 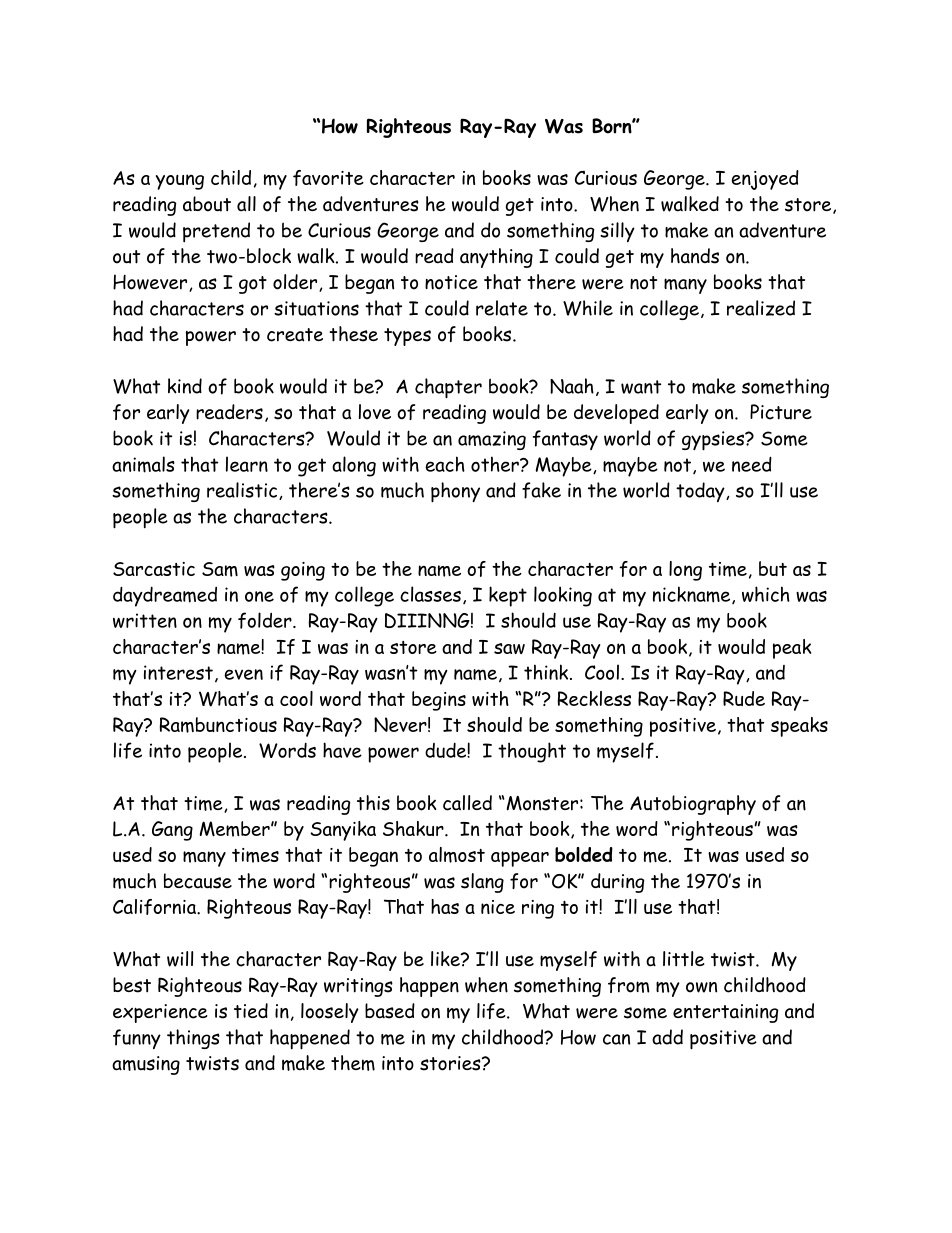 I want to click on about, so click(x=207, y=204).
